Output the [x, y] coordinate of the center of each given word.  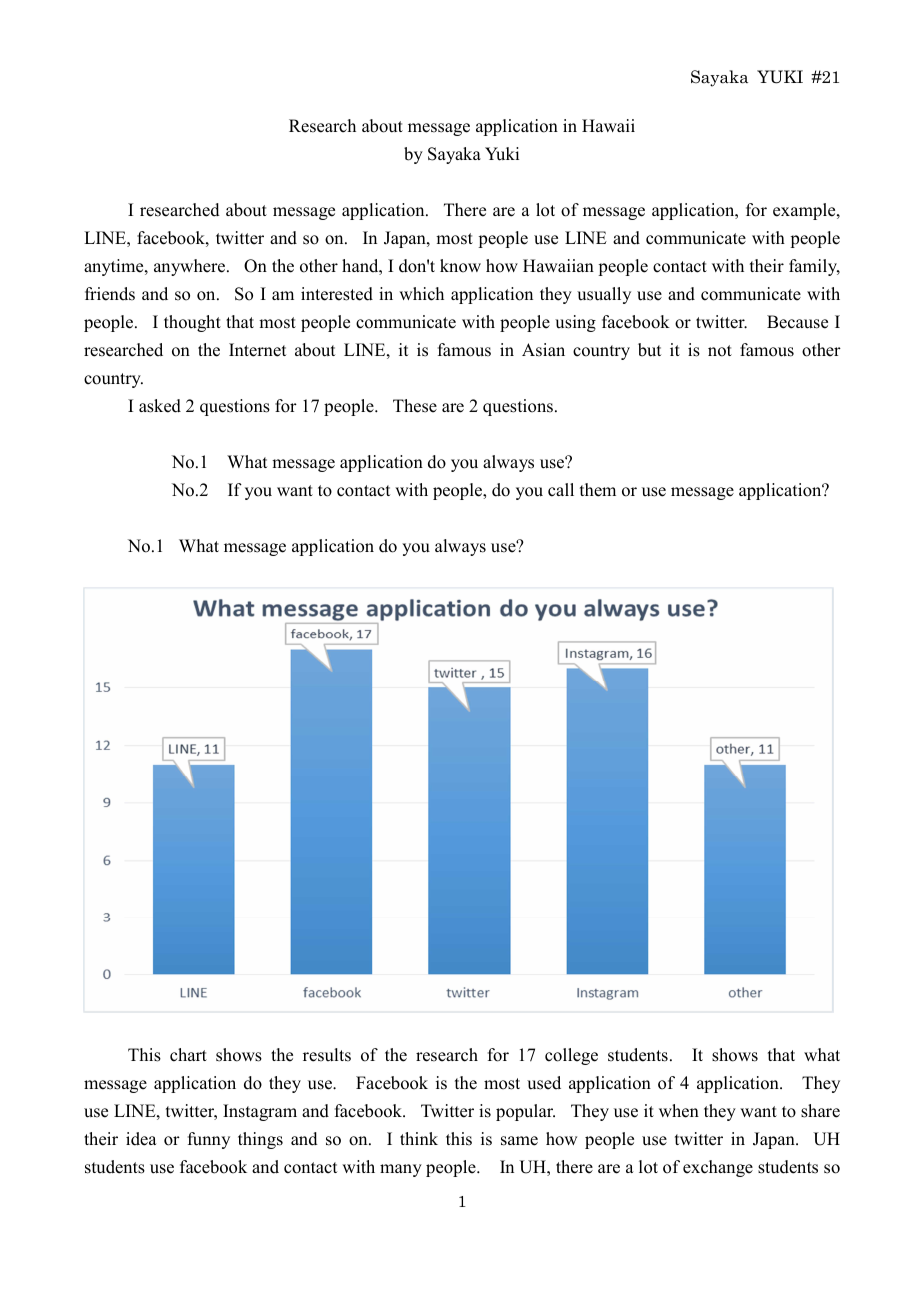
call [561, 490]
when [679, 1111]
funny [209, 1140]
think [419, 1138]
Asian [543, 350]
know [460, 266]
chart [188, 1055]
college [571, 1056]
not [720, 351]
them [598, 490]
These [415, 406]
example [805, 211]
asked [160, 406]
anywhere [191, 267]
